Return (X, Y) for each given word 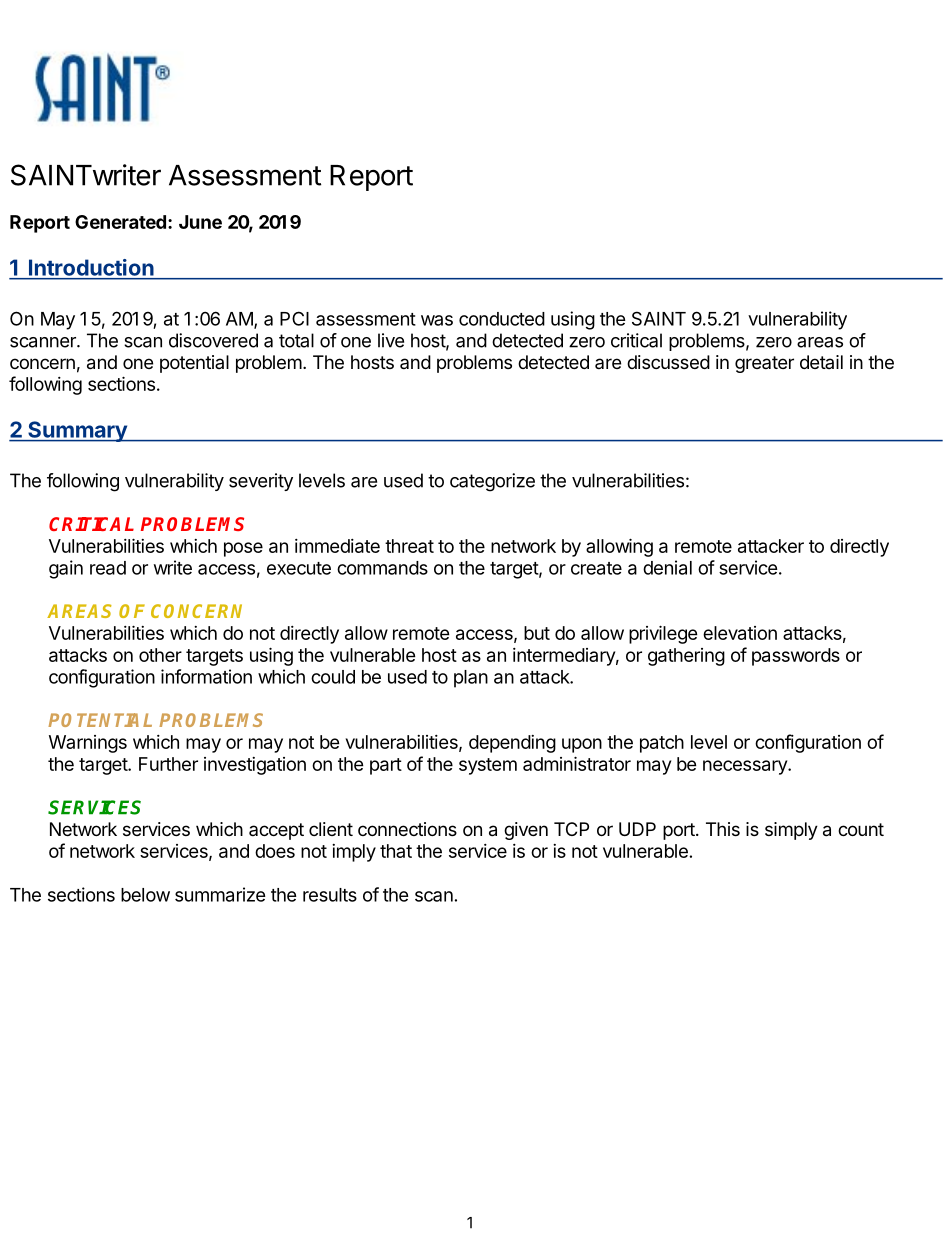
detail (821, 362)
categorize (492, 482)
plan (471, 679)
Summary (77, 431)
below (145, 895)
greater (764, 364)
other (160, 655)
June (200, 222)
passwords (796, 657)
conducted (502, 319)
